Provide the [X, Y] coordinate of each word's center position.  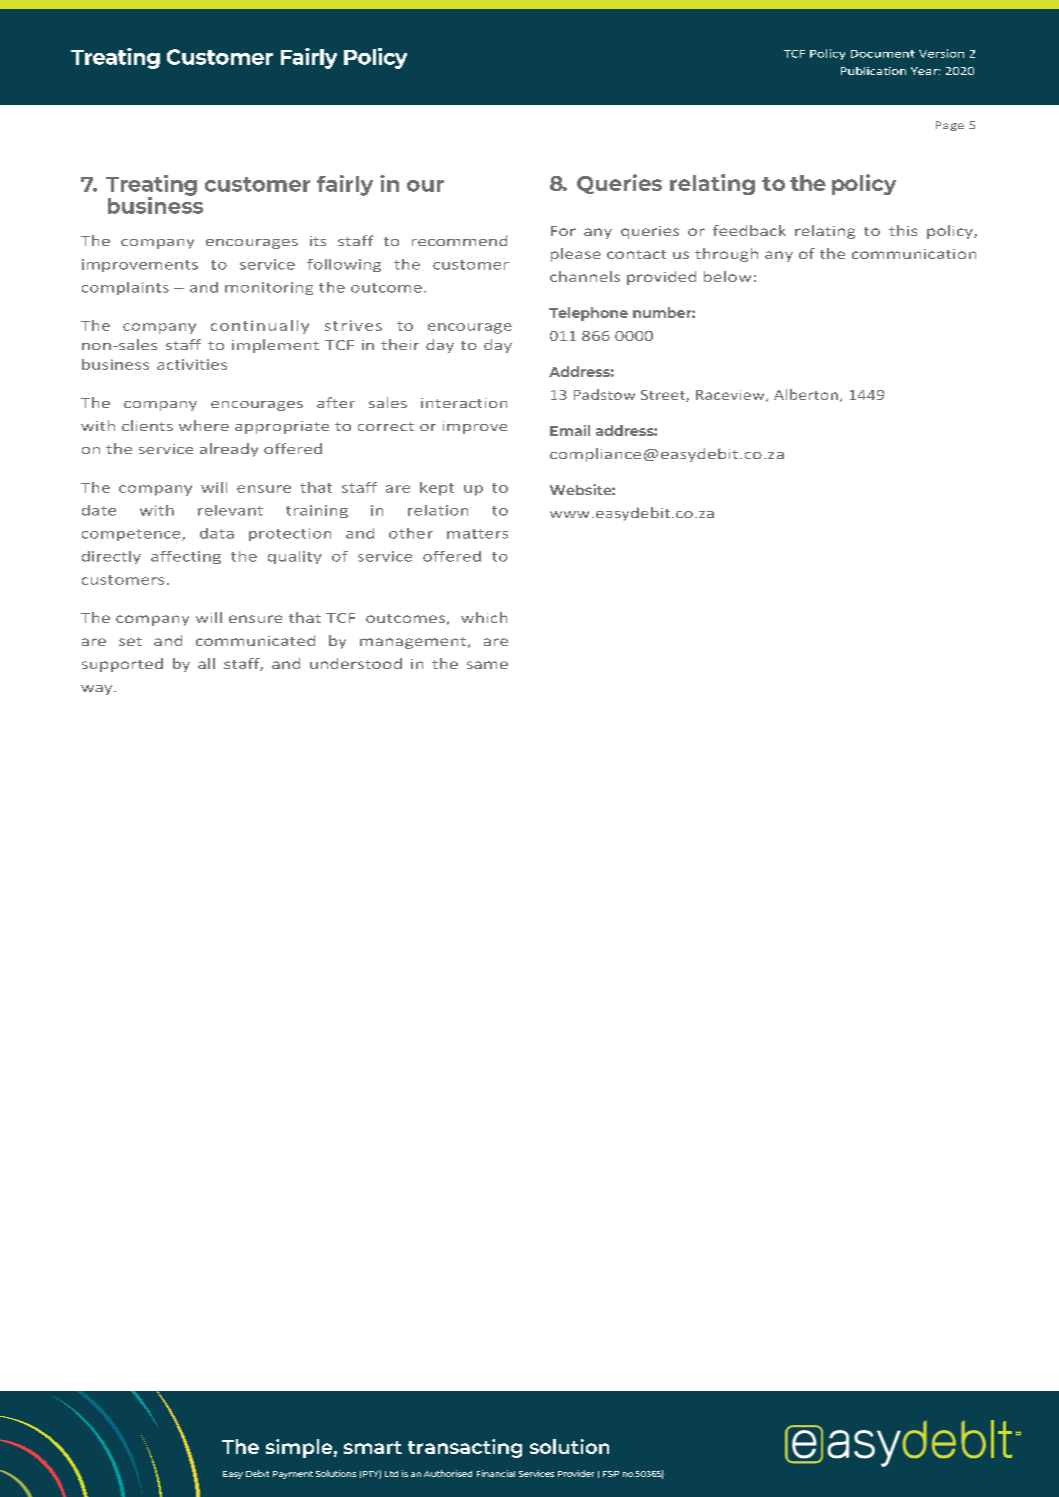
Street [664, 396]
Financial [496, 1473]
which [484, 617]
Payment [293, 1475]
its [318, 241]
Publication [873, 71]
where [204, 425]
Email [570, 430]
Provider [576, 1473]
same [487, 665]
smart [373, 1447]
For [563, 231]
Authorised [448, 1473]
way [98, 690]
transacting [465, 1448]
